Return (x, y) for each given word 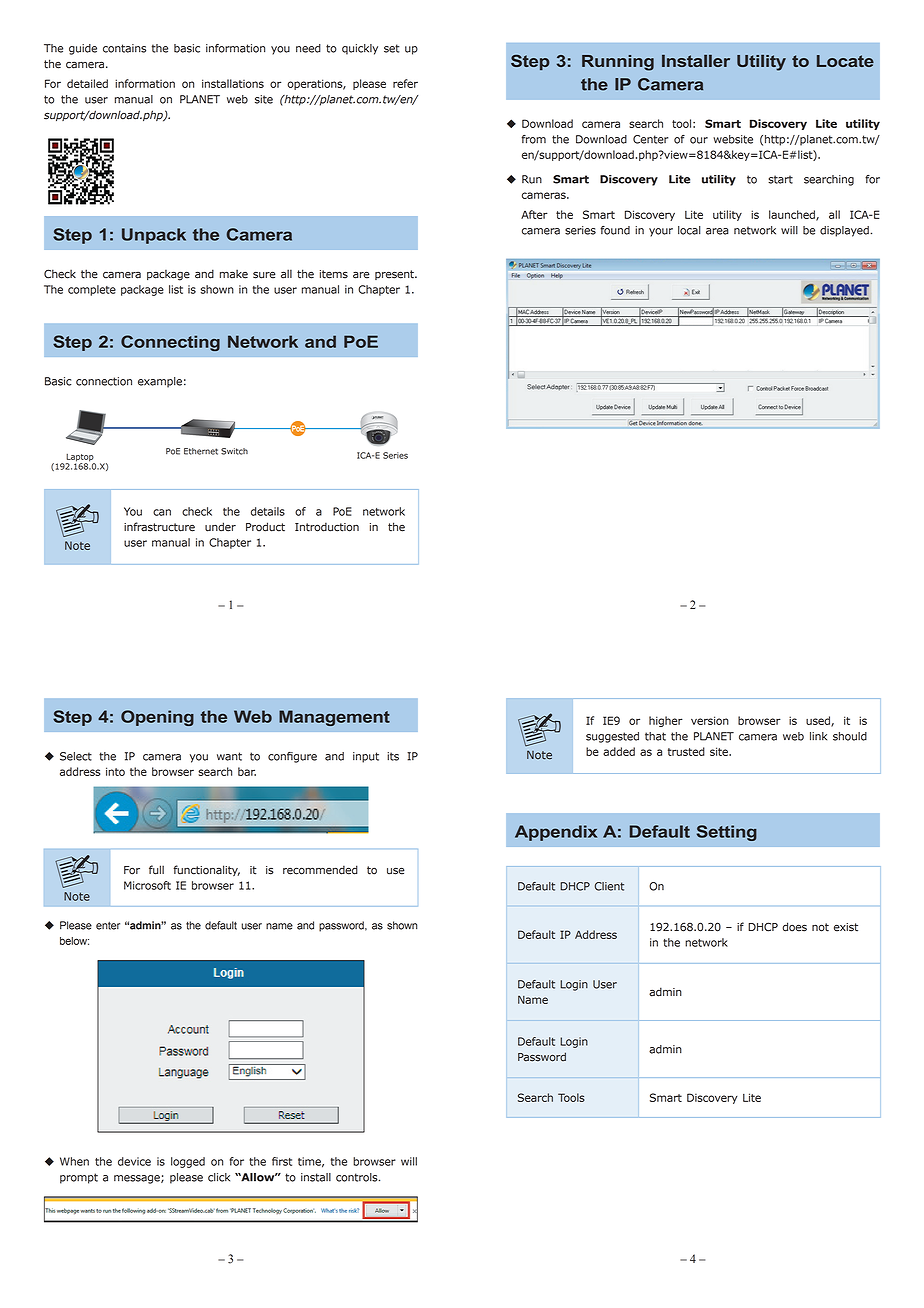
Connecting (170, 343)
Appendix (556, 833)
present (395, 275)
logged (188, 1162)
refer (405, 83)
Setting (727, 833)
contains (124, 48)
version (710, 720)
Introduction (327, 527)
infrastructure (159, 527)
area (717, 231)
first (282, 1161)
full (156, 870)
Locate (845, 61)
